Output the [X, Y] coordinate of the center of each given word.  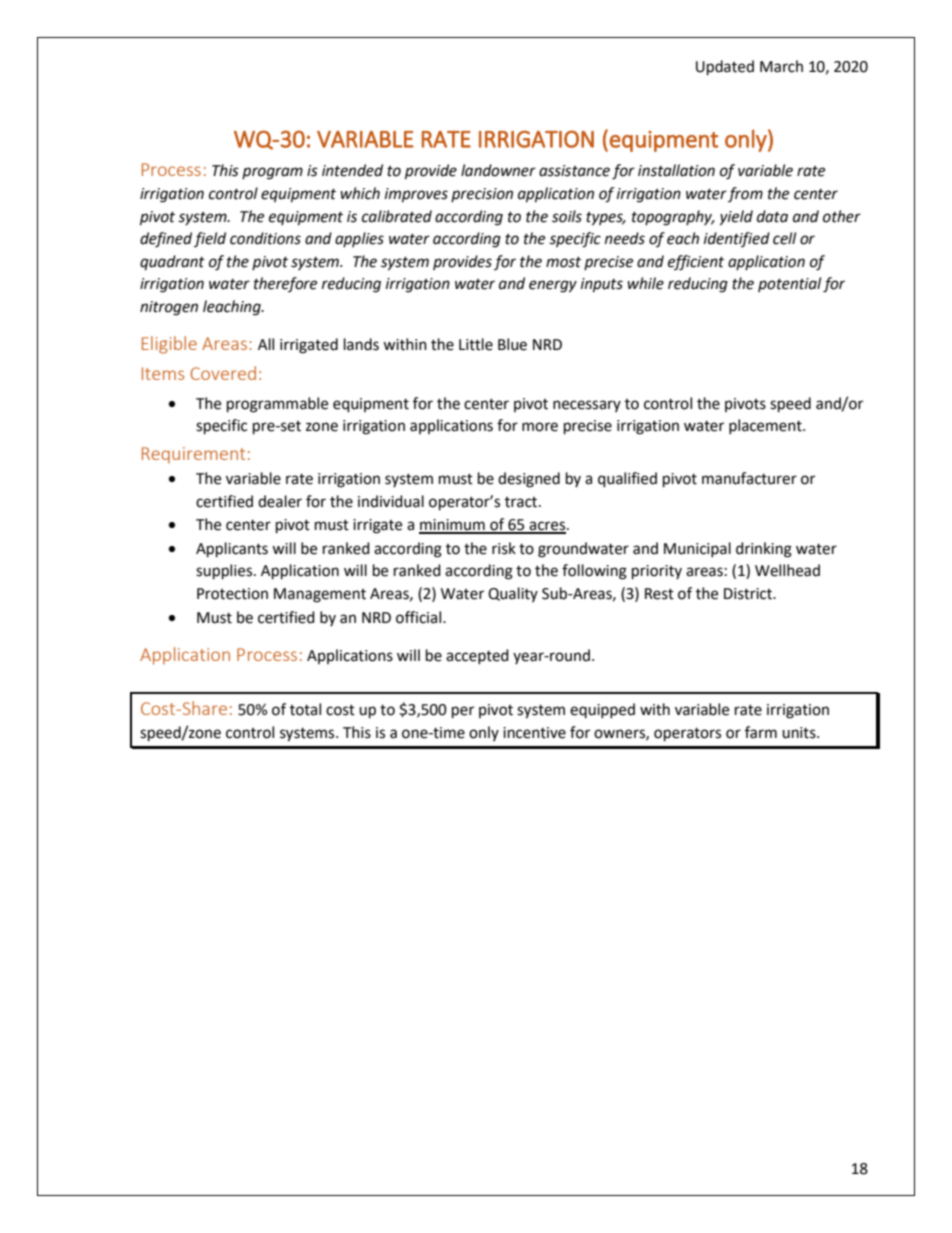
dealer [280, 501]
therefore [285, 284]
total [305, 709]
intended [352, 170]
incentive [534, 733]
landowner [498, 170]
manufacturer [749, 478]
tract [522, 502]
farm [761, 732]
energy [553, 286]
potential [789, 284]
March [781, 66]
